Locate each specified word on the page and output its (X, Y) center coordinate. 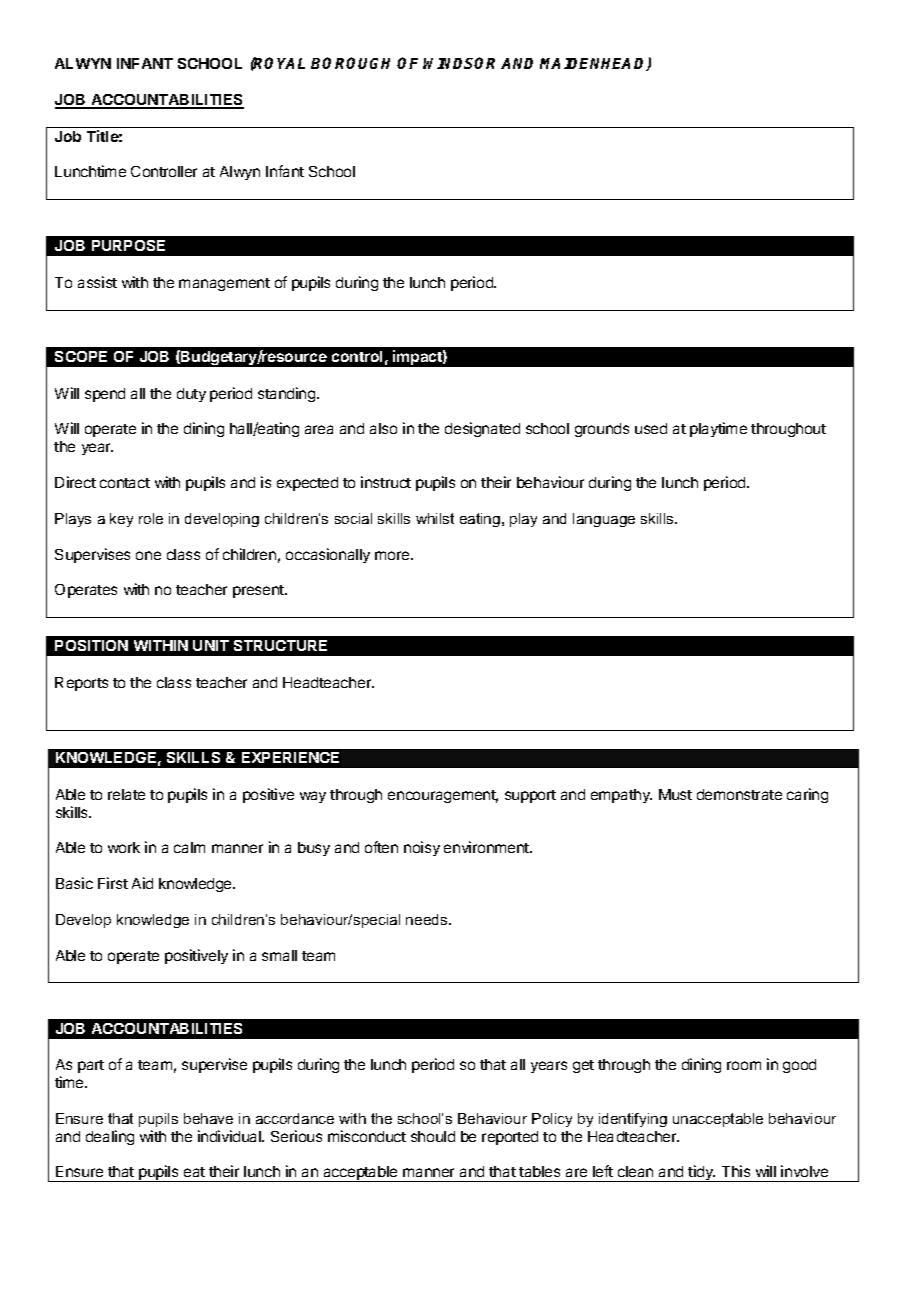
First (113, 883)
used (651, 428)
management (224, 284)
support (530, 796)
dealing (110, 1137)
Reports (81, 684)
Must (675, 794)
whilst (435, 518)
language (604, 520)
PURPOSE (128, 245)
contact (125, 483)
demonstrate (739, 794)
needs (428, 919)
